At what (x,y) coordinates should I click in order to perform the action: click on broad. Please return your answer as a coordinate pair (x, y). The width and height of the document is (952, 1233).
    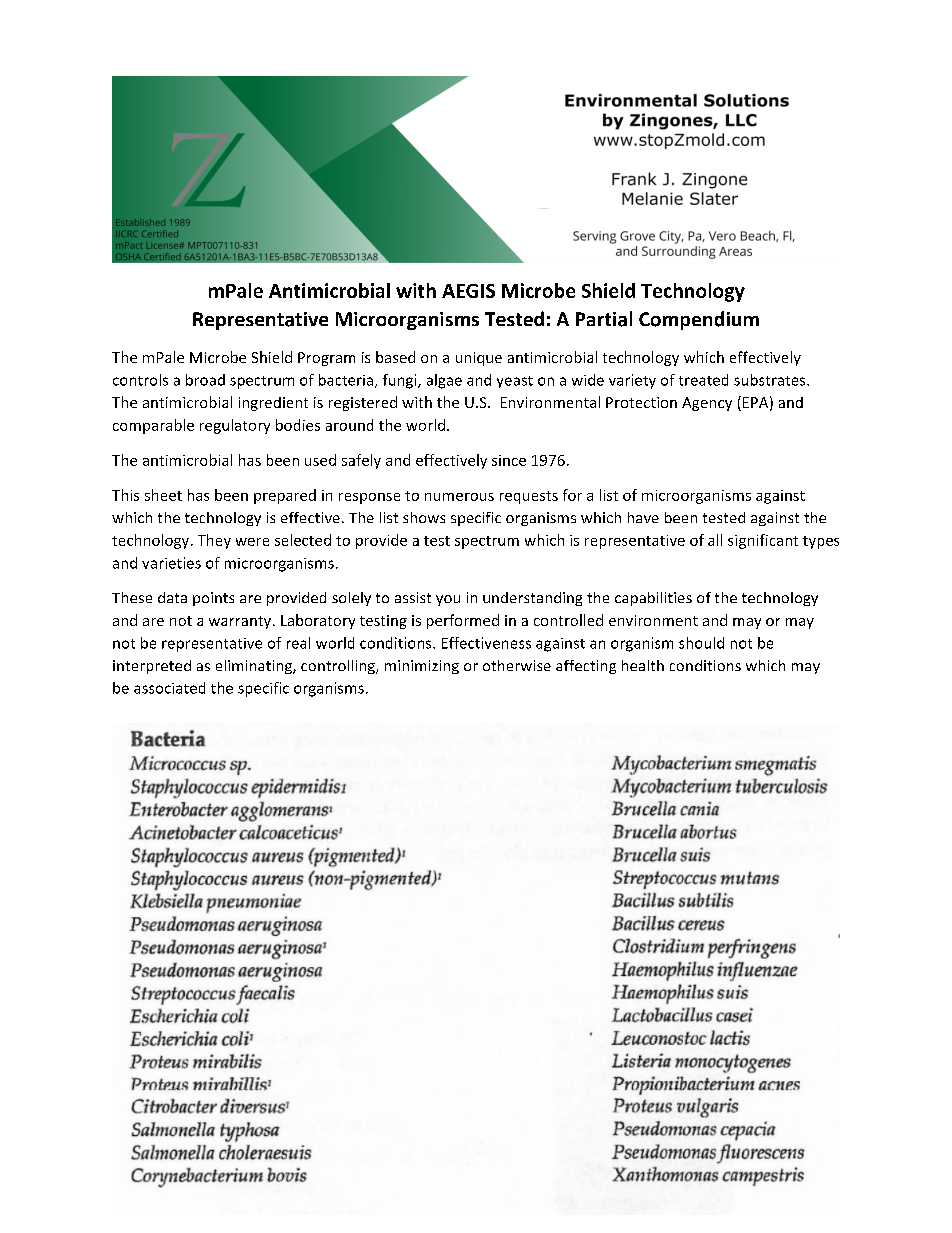
    Looking at the image, I should click on (205, 380).
